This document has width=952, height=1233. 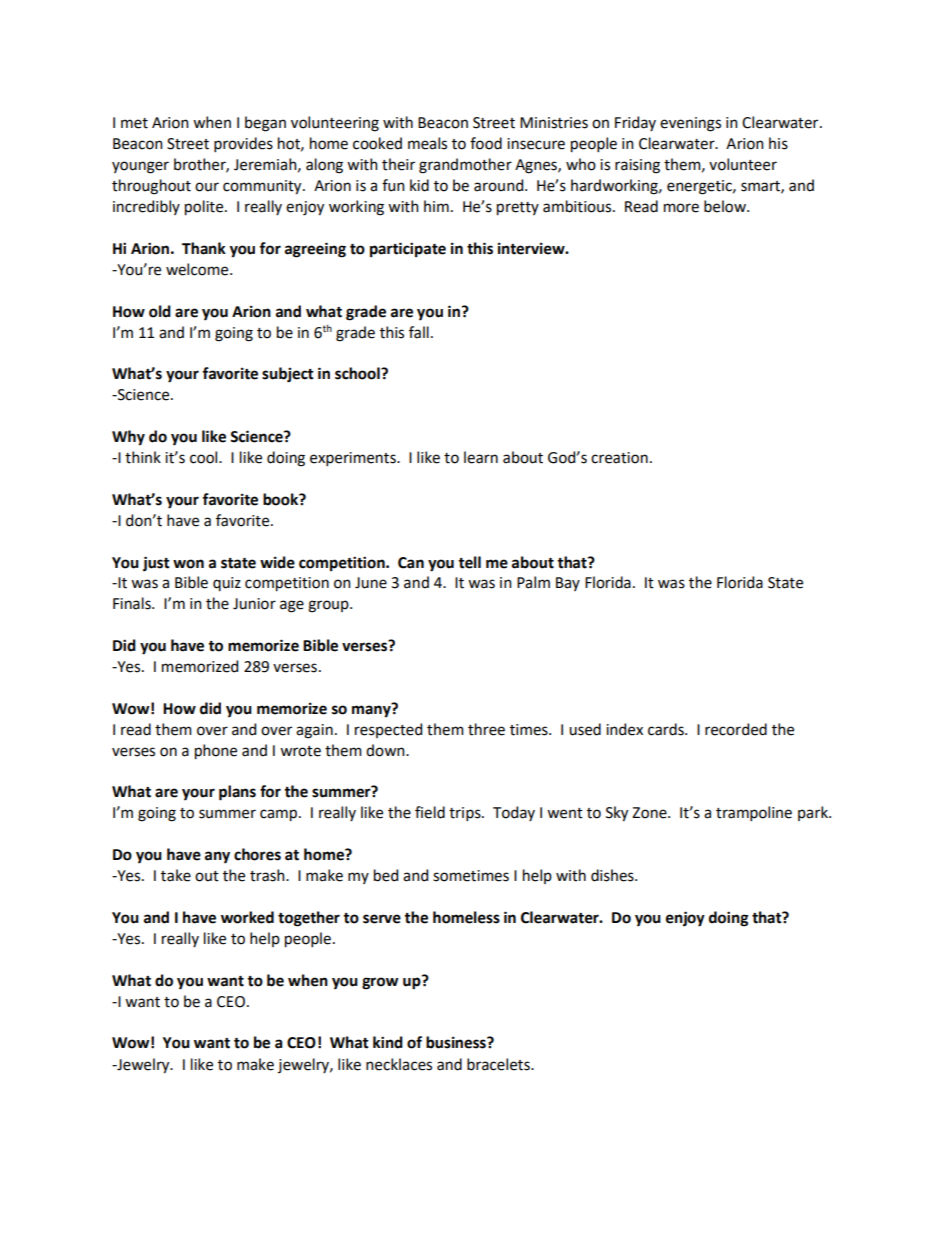 I want to click on worked, so click(x=247, y=917).
